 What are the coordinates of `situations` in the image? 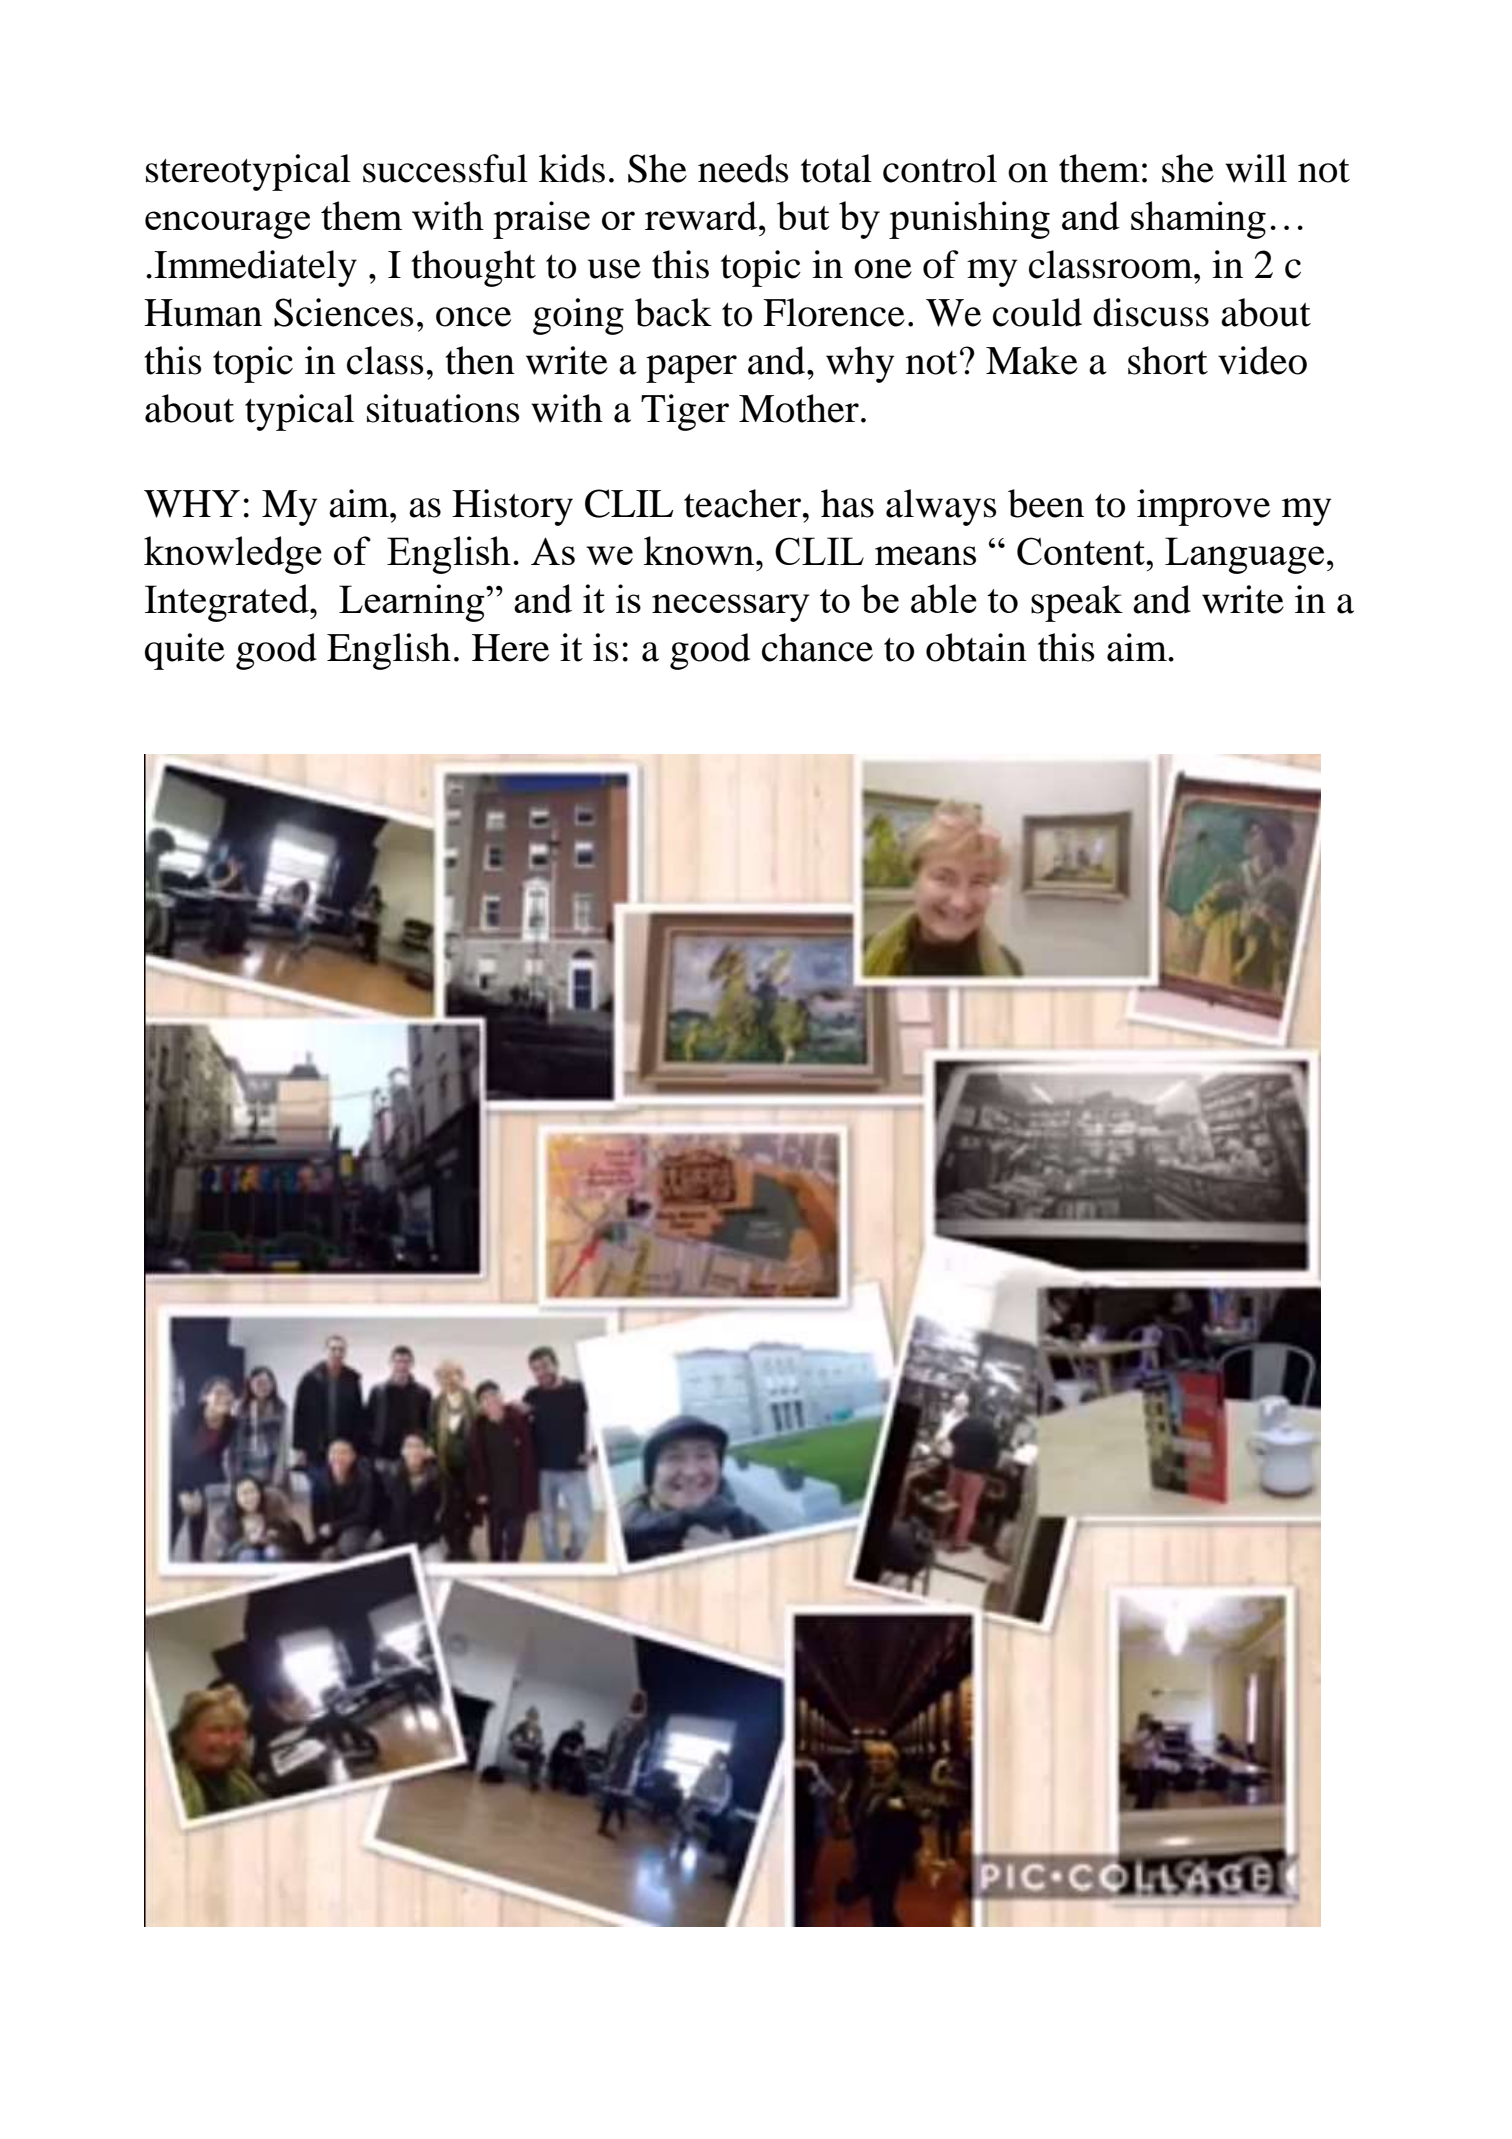 It's located at (443, 408).
